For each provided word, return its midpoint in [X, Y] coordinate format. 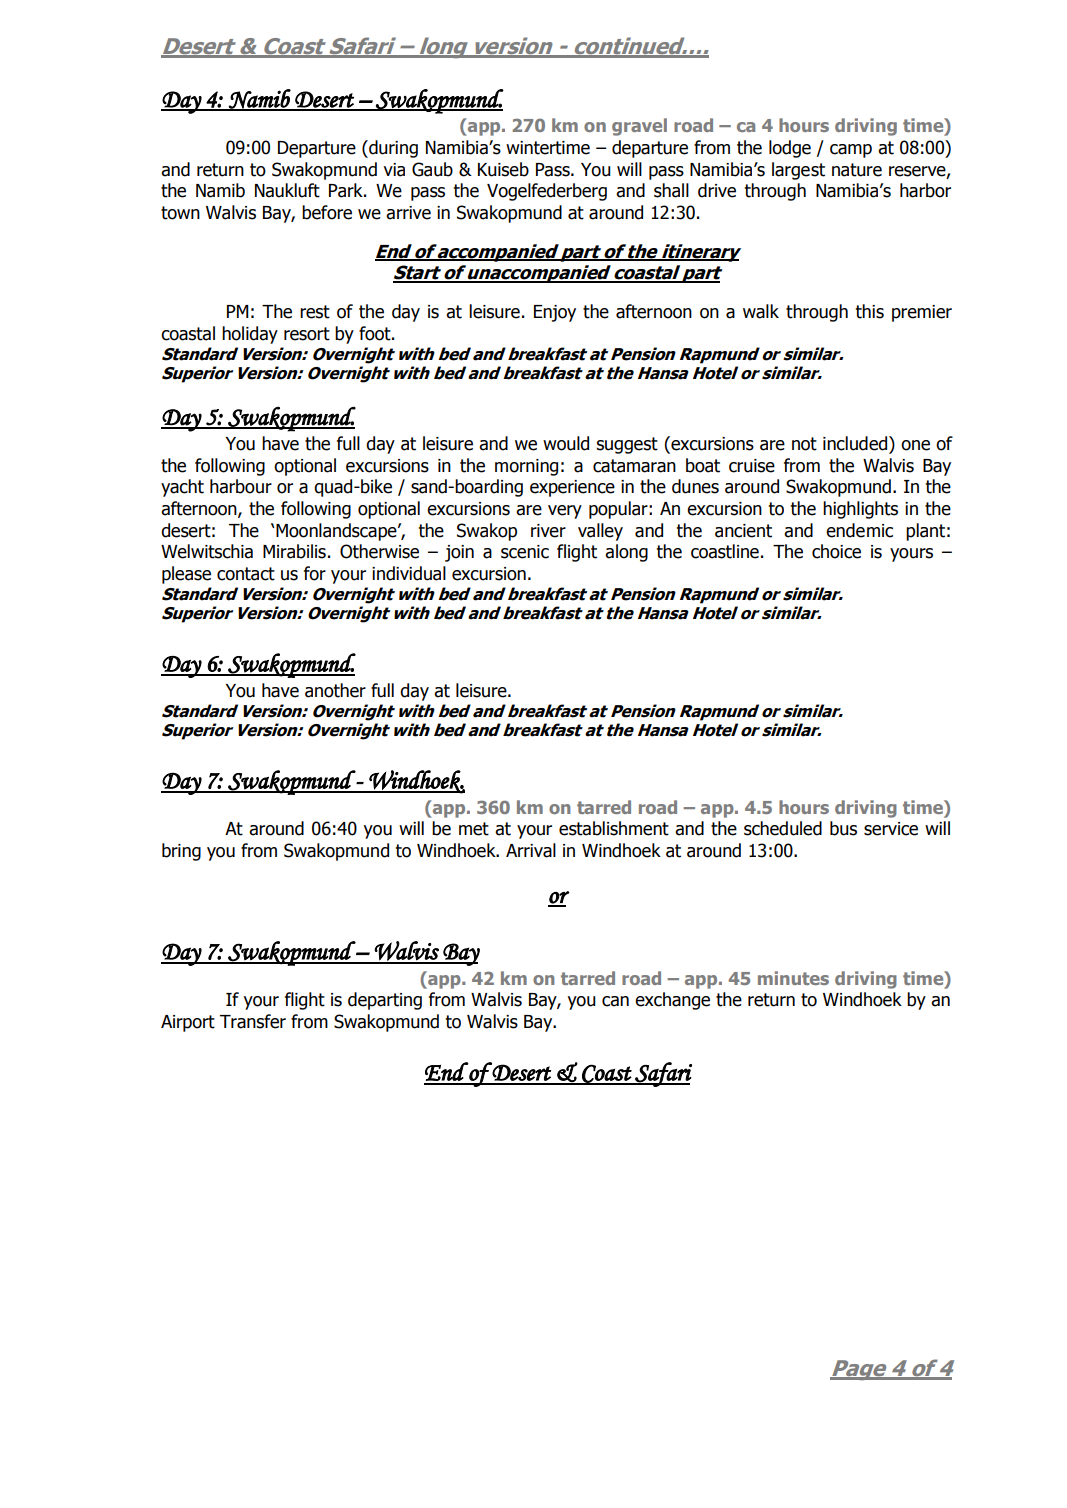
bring [181, 852]
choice [836, 551]
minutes [793, 978]
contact [246, 574]
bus [843, 828]
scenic [525, 552]
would [566, 443]
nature [857, 170]
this [870, 311]
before [327, 212]
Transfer [253, 1021]
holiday [250, 335]
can [615, 1001]
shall [671, 190]
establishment [614, 828]
